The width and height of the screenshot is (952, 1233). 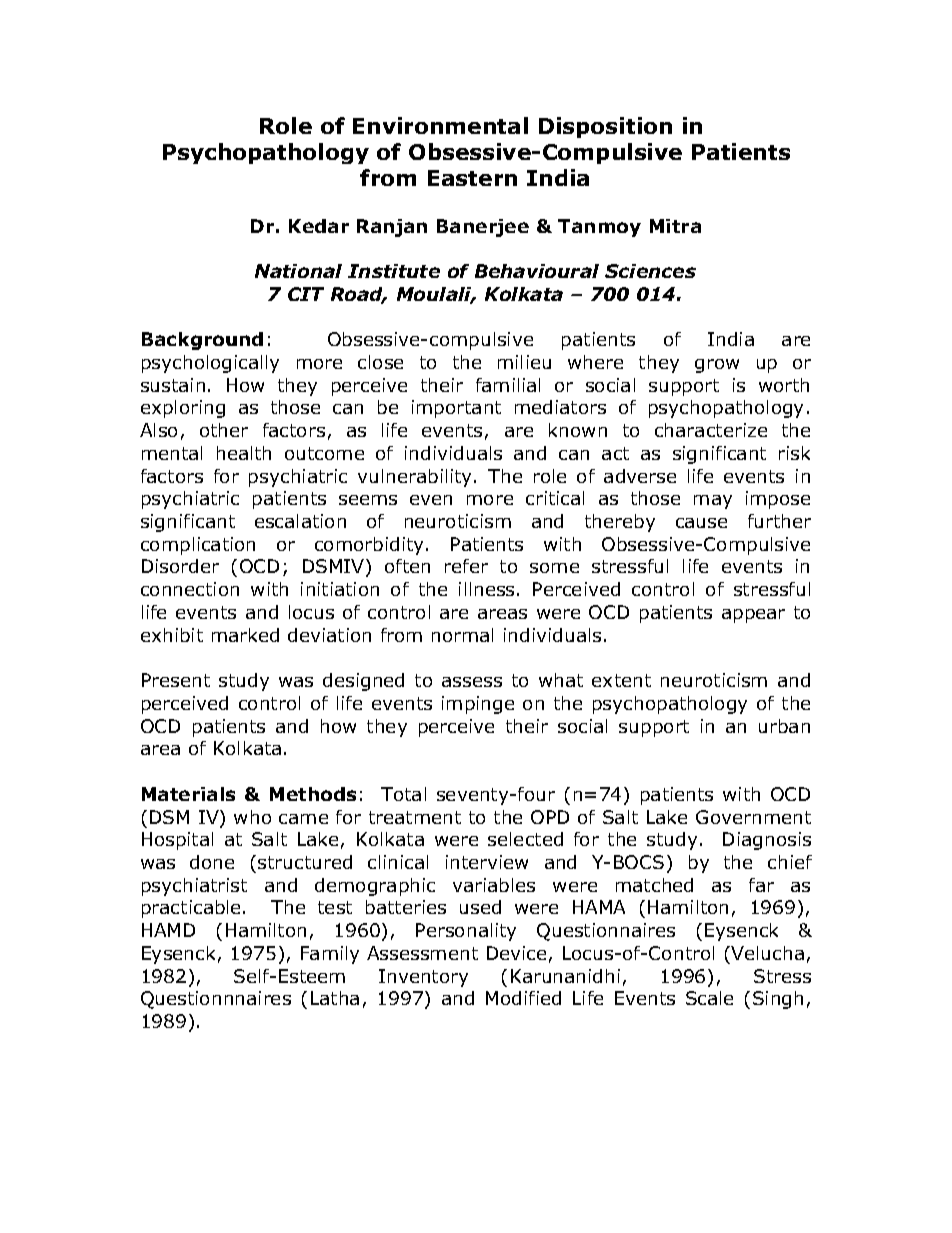 What do you see at coordinates (168, 930) in the screenshot?
I see `HAMD` at bounding box center [168, 930].
